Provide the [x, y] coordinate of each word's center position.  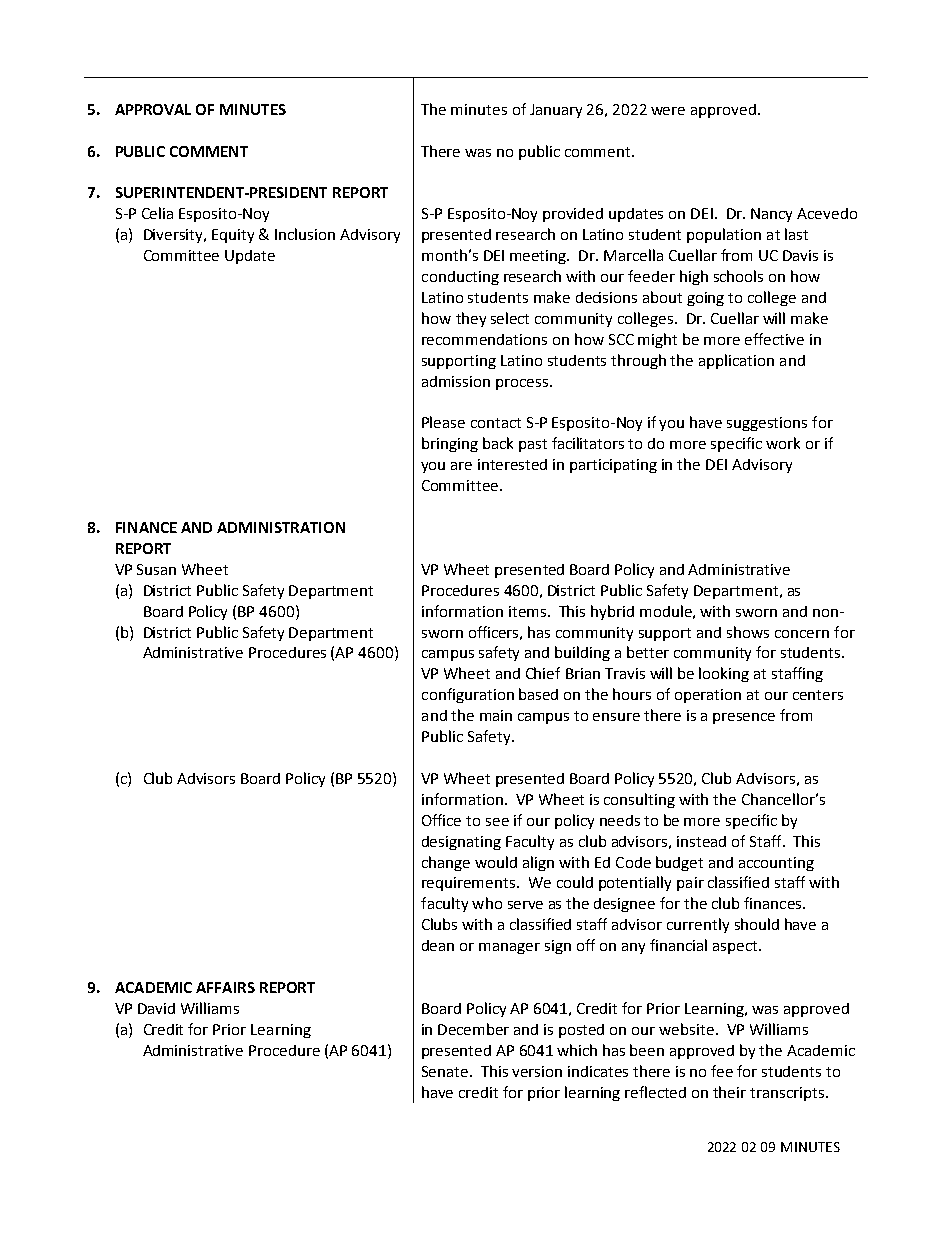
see [497, 822]
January [556, 111]
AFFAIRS [225, 987]
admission [456, 381]
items [527, 611]
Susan [156, 569]
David [156, 1008]
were [668, 111]
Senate [446, 1071]
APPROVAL [153, 109]
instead [701, 841]
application [736, 361]
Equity [233, 236]
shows [748, 632]
